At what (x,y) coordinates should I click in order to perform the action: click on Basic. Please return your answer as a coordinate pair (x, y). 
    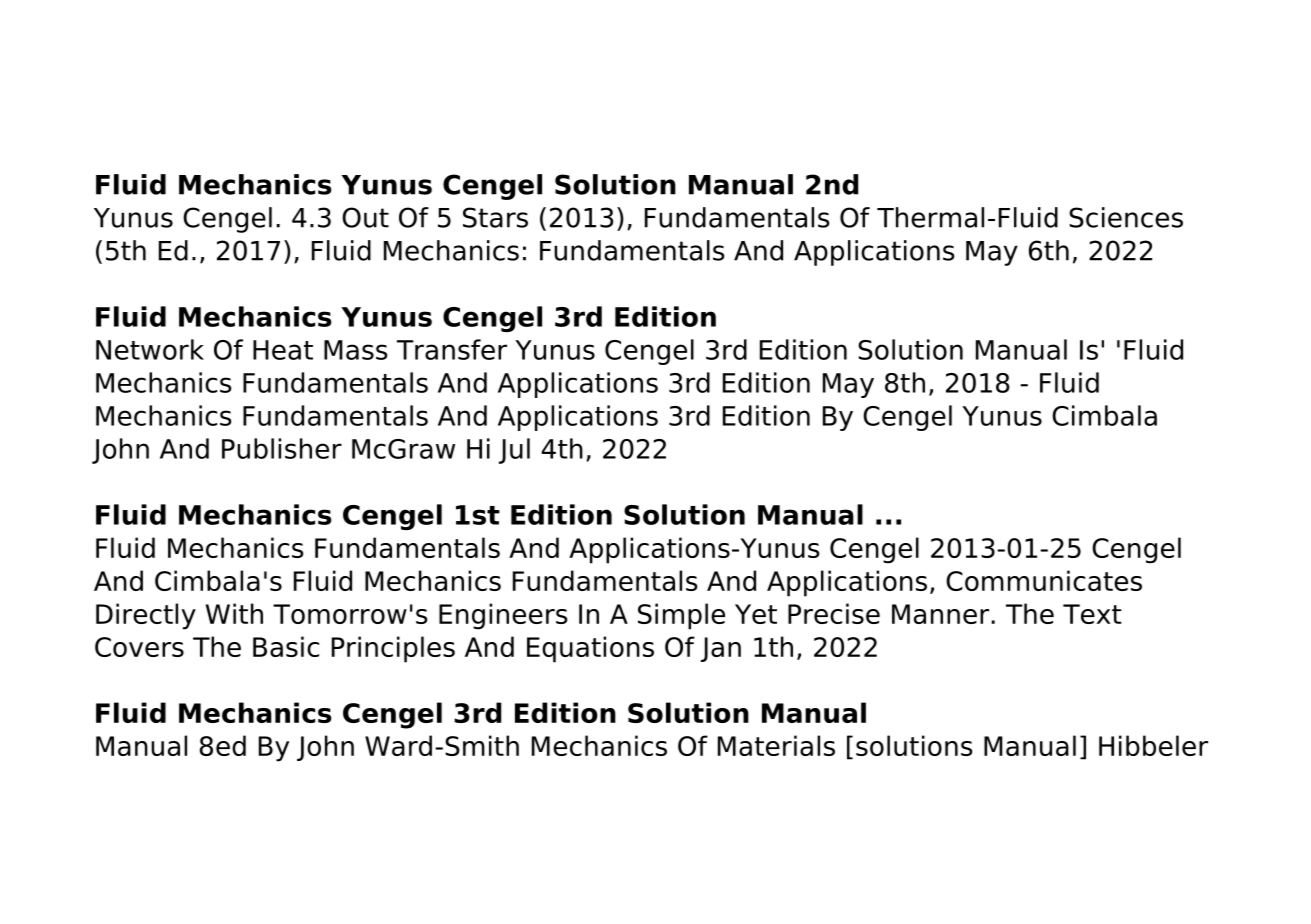
    Looking at the image, I should click on (286, 646).
